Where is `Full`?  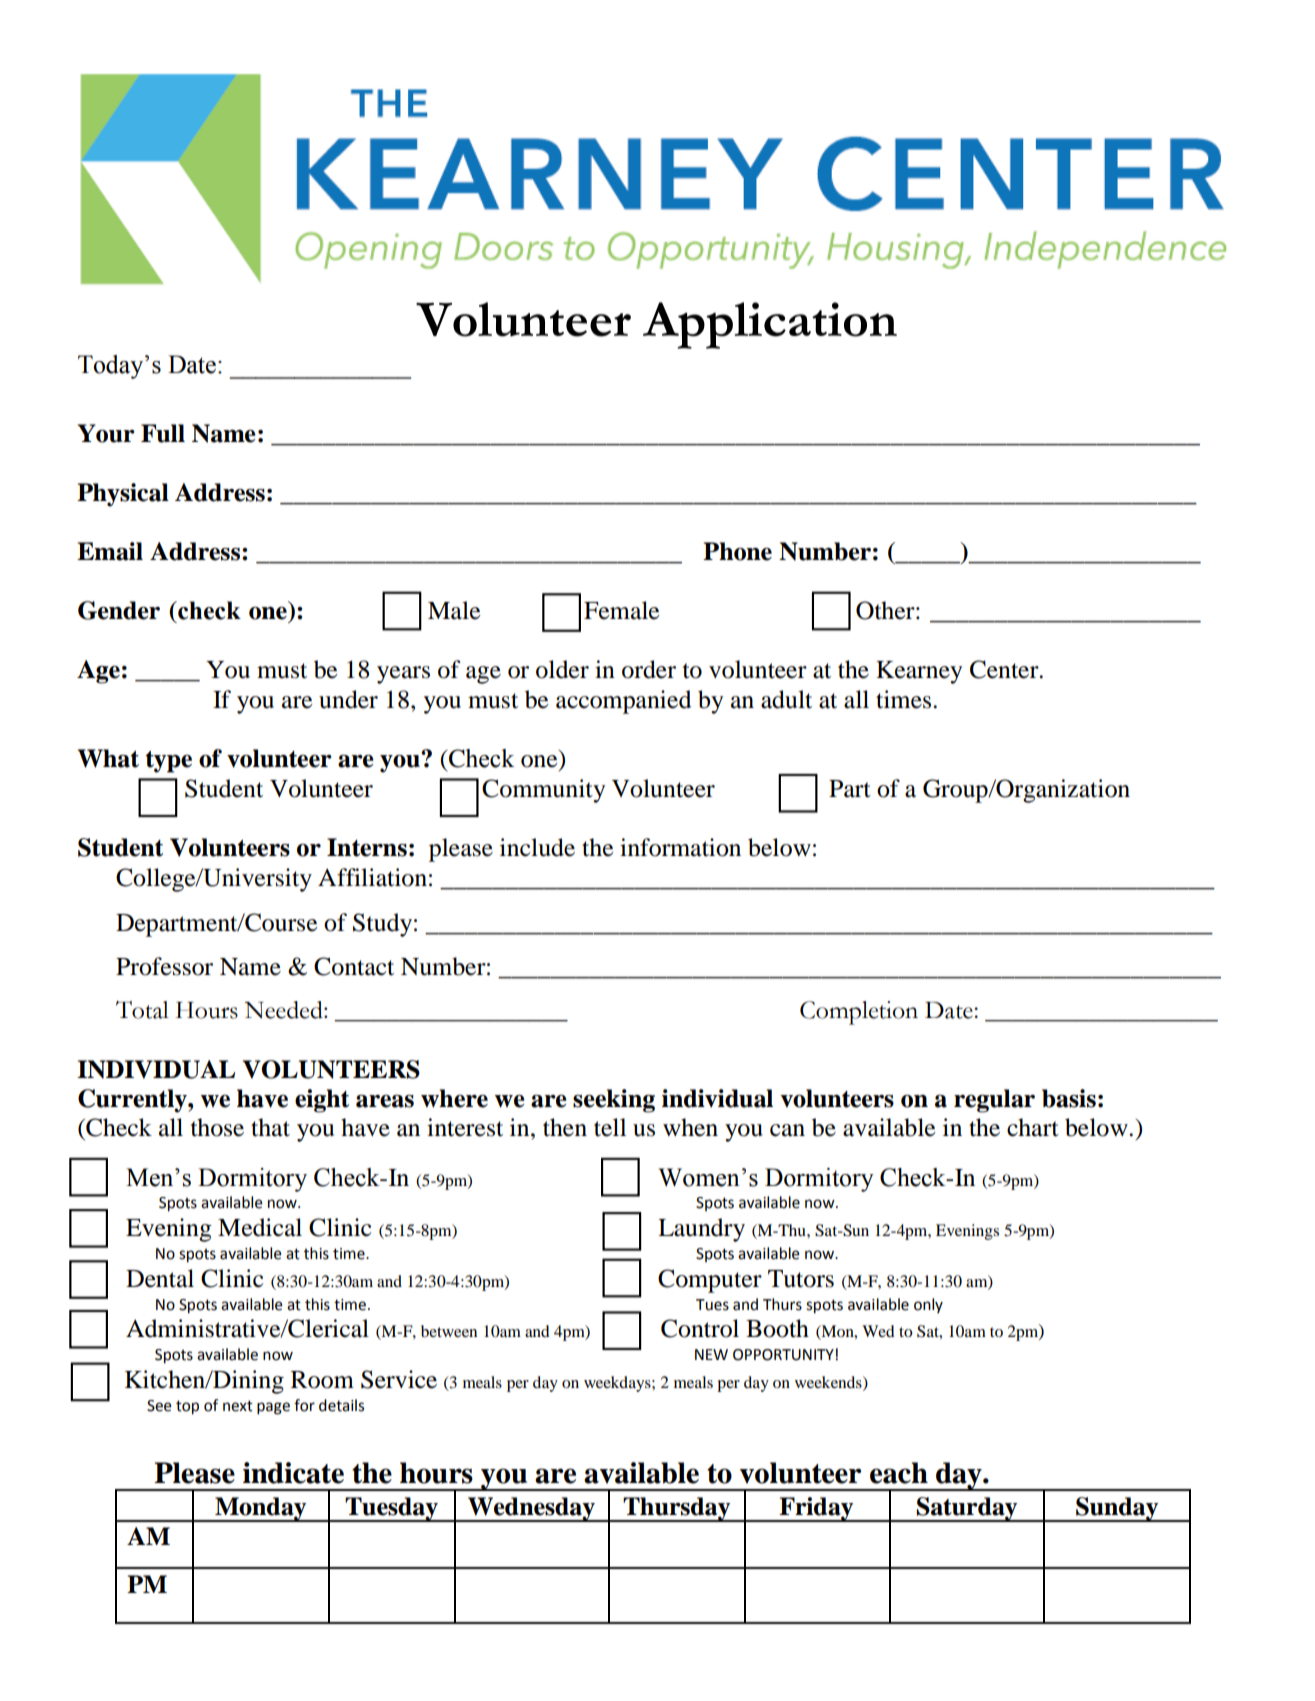
Full is located at coordinates (163, 433).
